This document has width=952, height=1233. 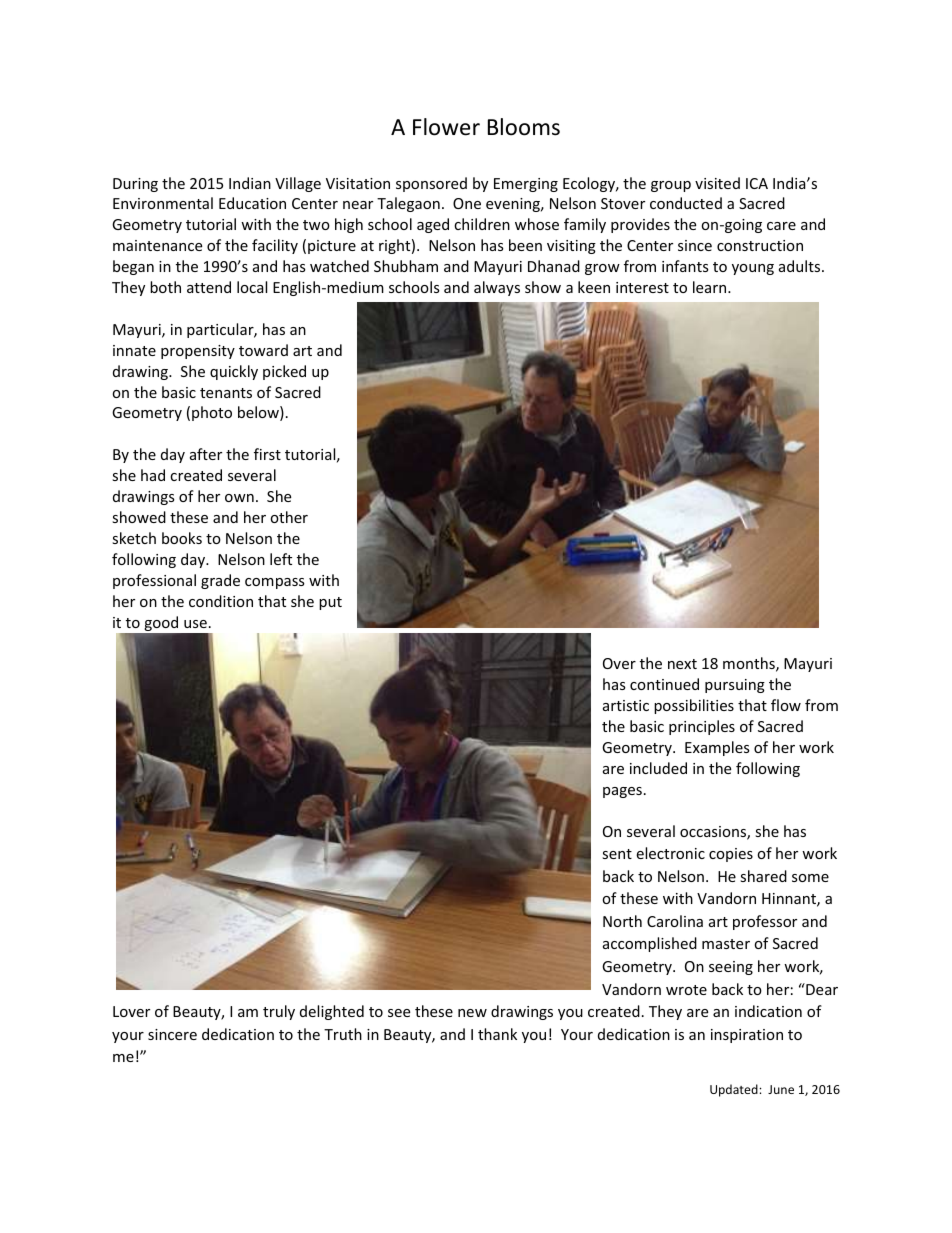 I want to click on next, so click(x=682, y=664).
